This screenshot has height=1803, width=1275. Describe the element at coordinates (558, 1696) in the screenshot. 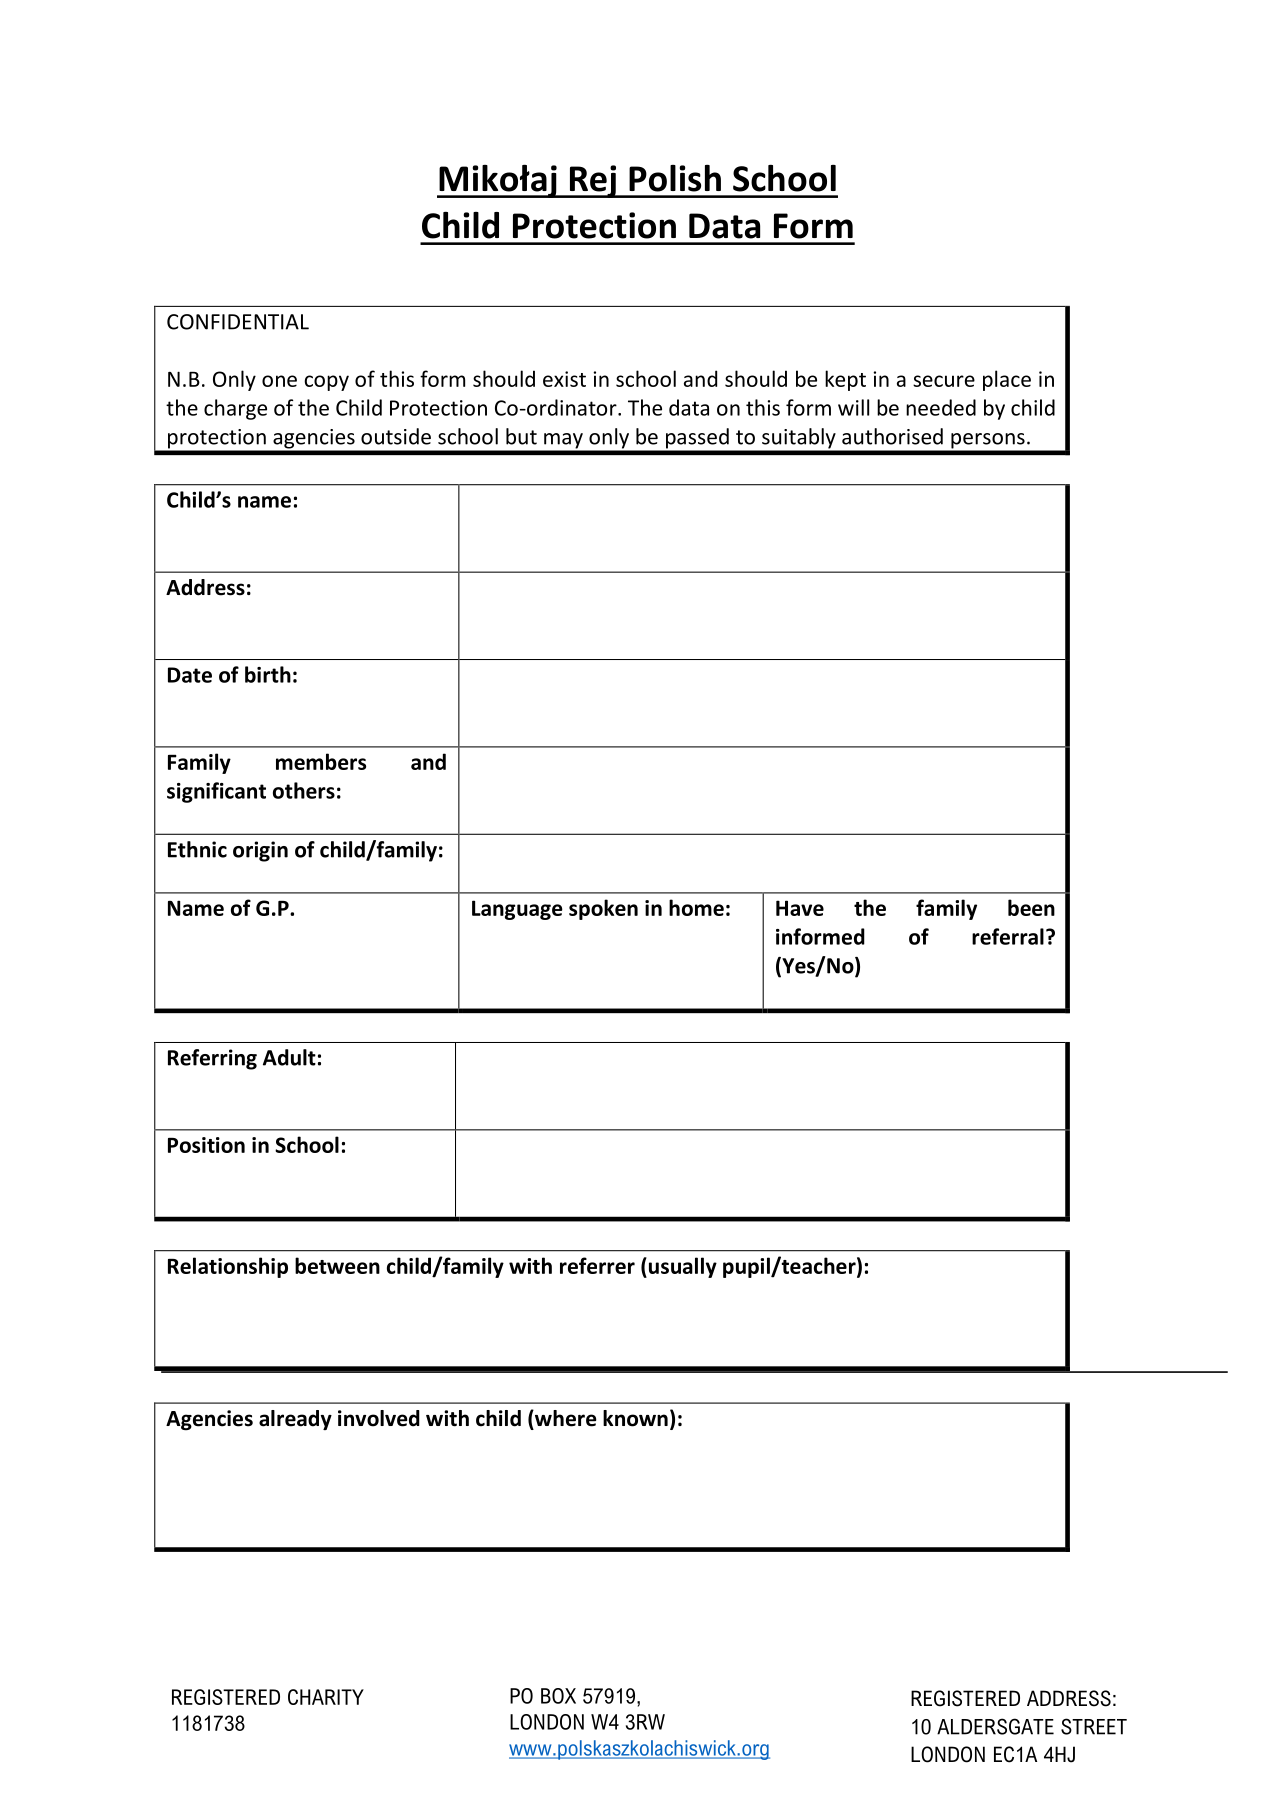

I see `BOX` at that location.
